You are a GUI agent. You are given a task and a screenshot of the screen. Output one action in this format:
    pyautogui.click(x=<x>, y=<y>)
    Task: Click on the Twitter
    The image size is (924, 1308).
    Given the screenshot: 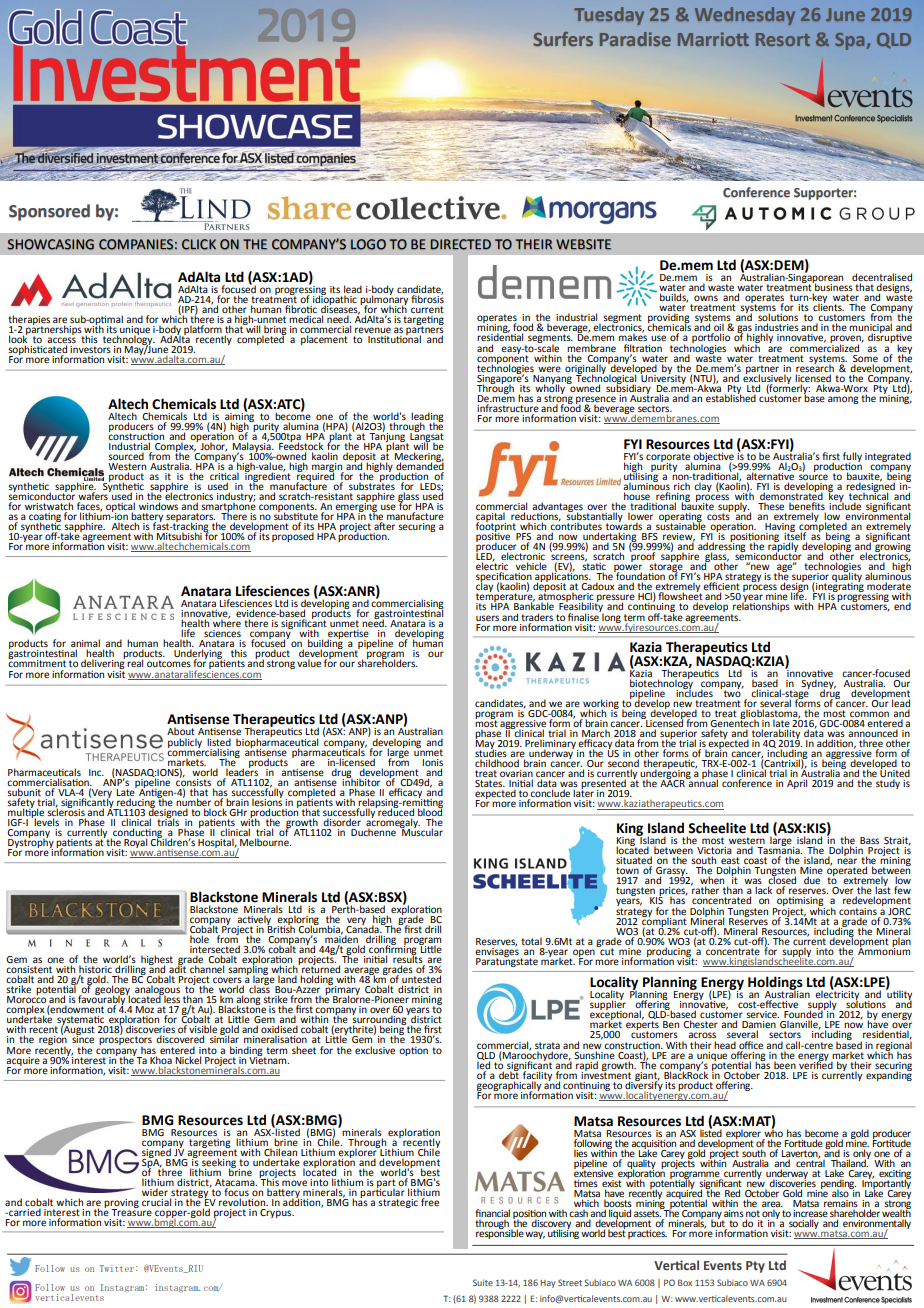 What is the action you would take?
    pyautogui.click(x=117, y=1268)
